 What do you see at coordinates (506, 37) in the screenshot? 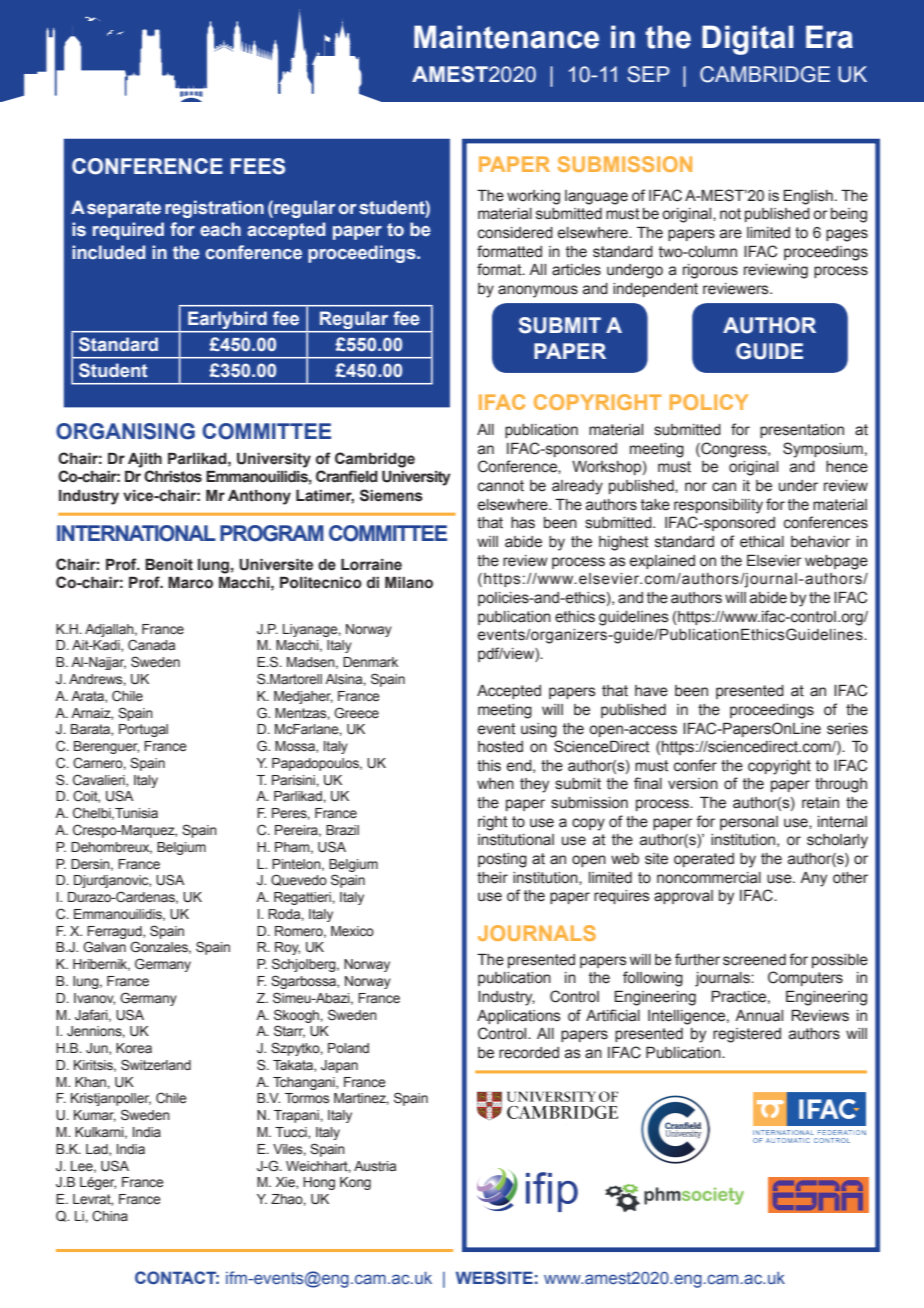
I see `Maintenance` at bounding box center [506, 37].
